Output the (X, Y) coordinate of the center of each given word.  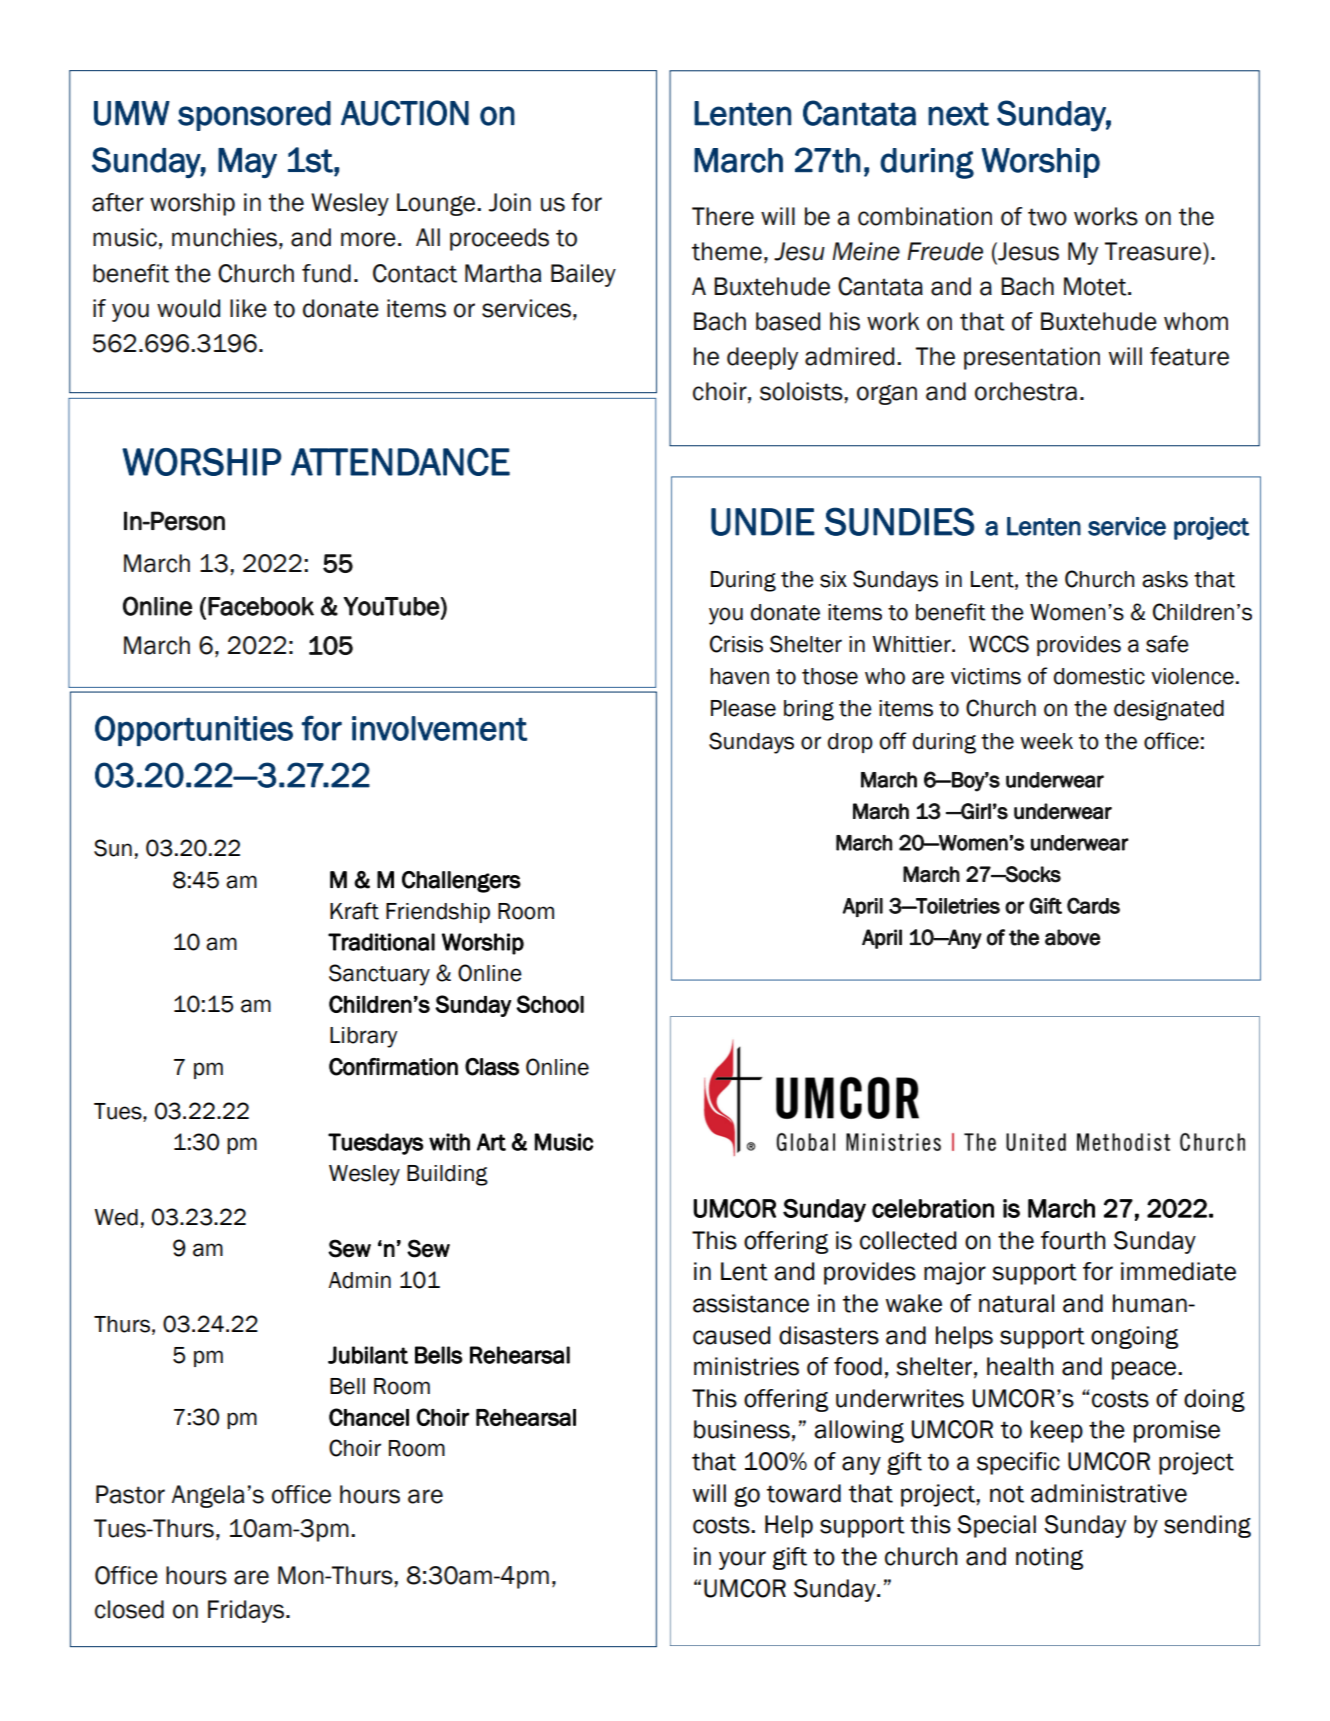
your (742, 1560)
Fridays (247, 1611)
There (723, 216)
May (247, 163)
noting (1049, 1558)
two (1047, 217)
